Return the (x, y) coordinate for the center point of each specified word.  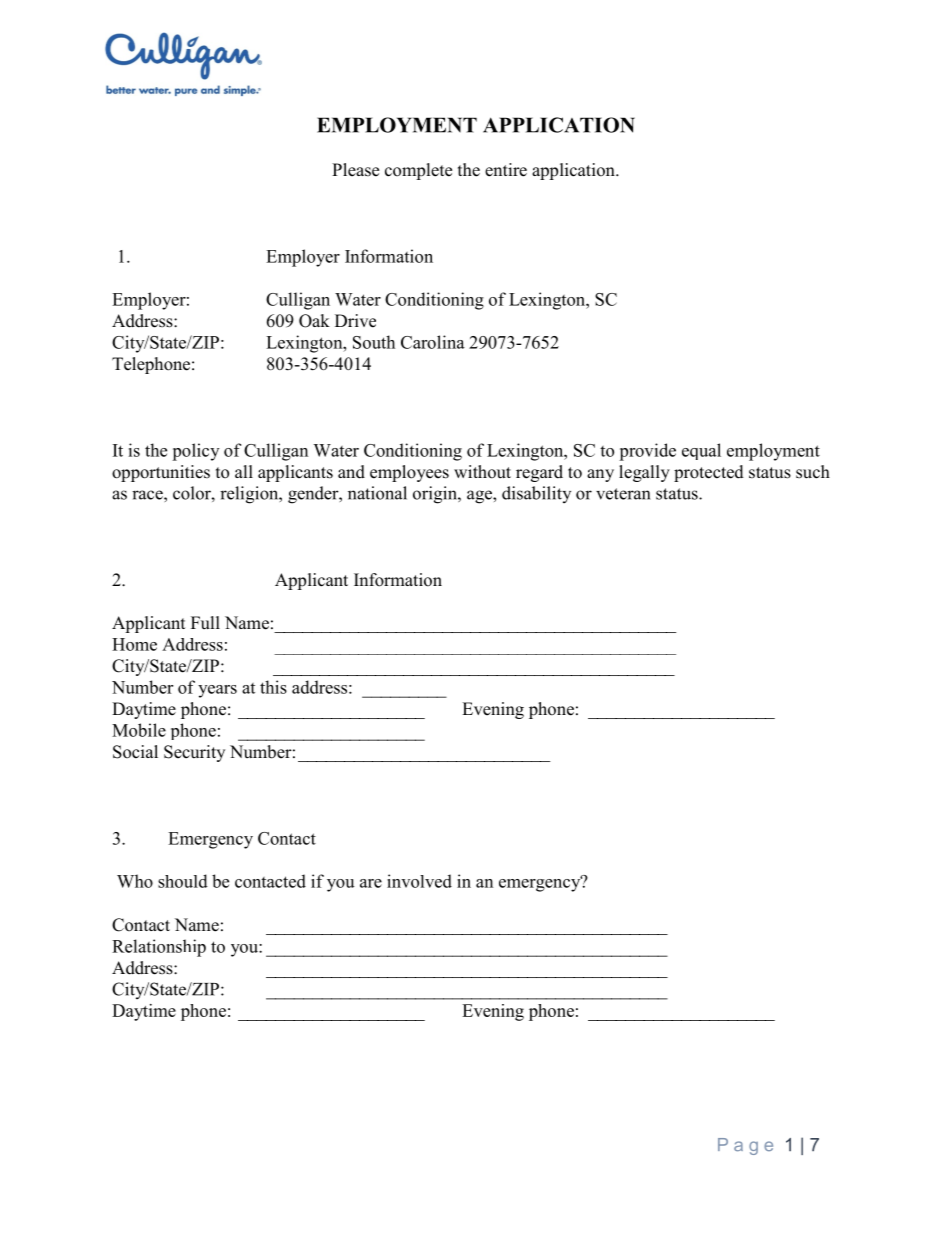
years (217, 691)
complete (418, 171)
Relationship (159, 948)
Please (355, 170)
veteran (623, 494)
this (273, 687)
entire (506, 170)
